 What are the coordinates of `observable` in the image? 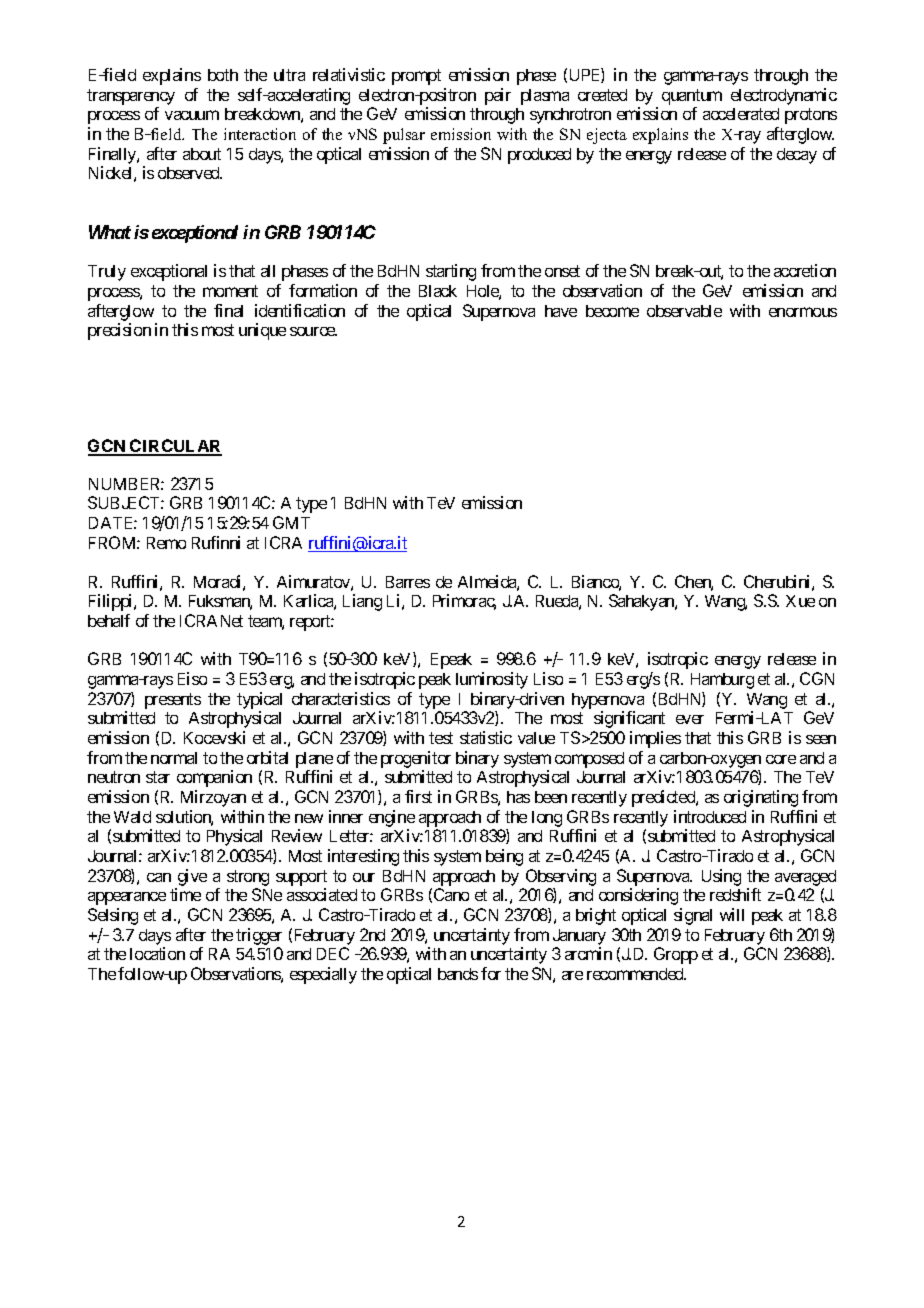 It's located at (684, 311).
